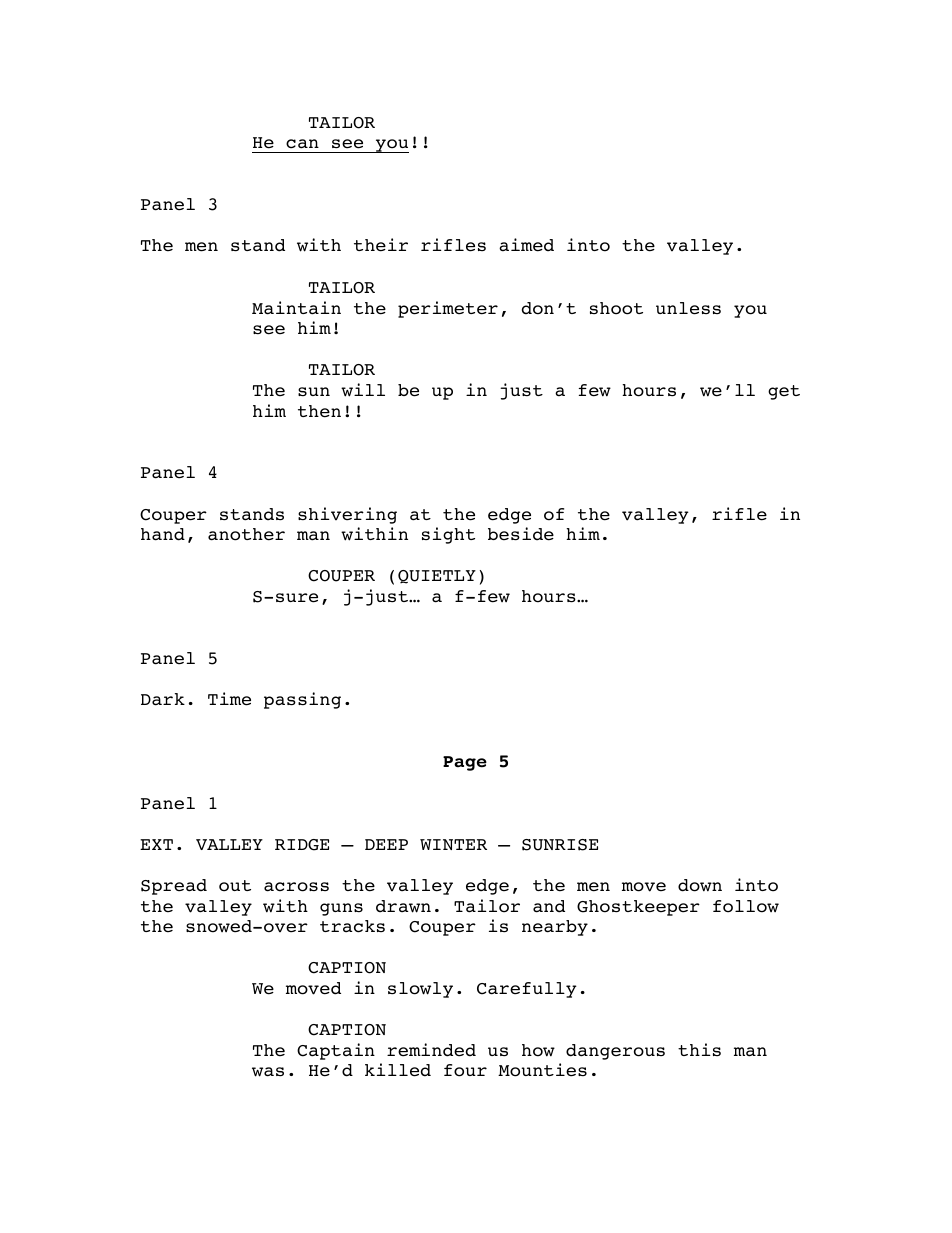  Describe the element at coordinates (526, 245) in the document. I see `aimed` at that location.
